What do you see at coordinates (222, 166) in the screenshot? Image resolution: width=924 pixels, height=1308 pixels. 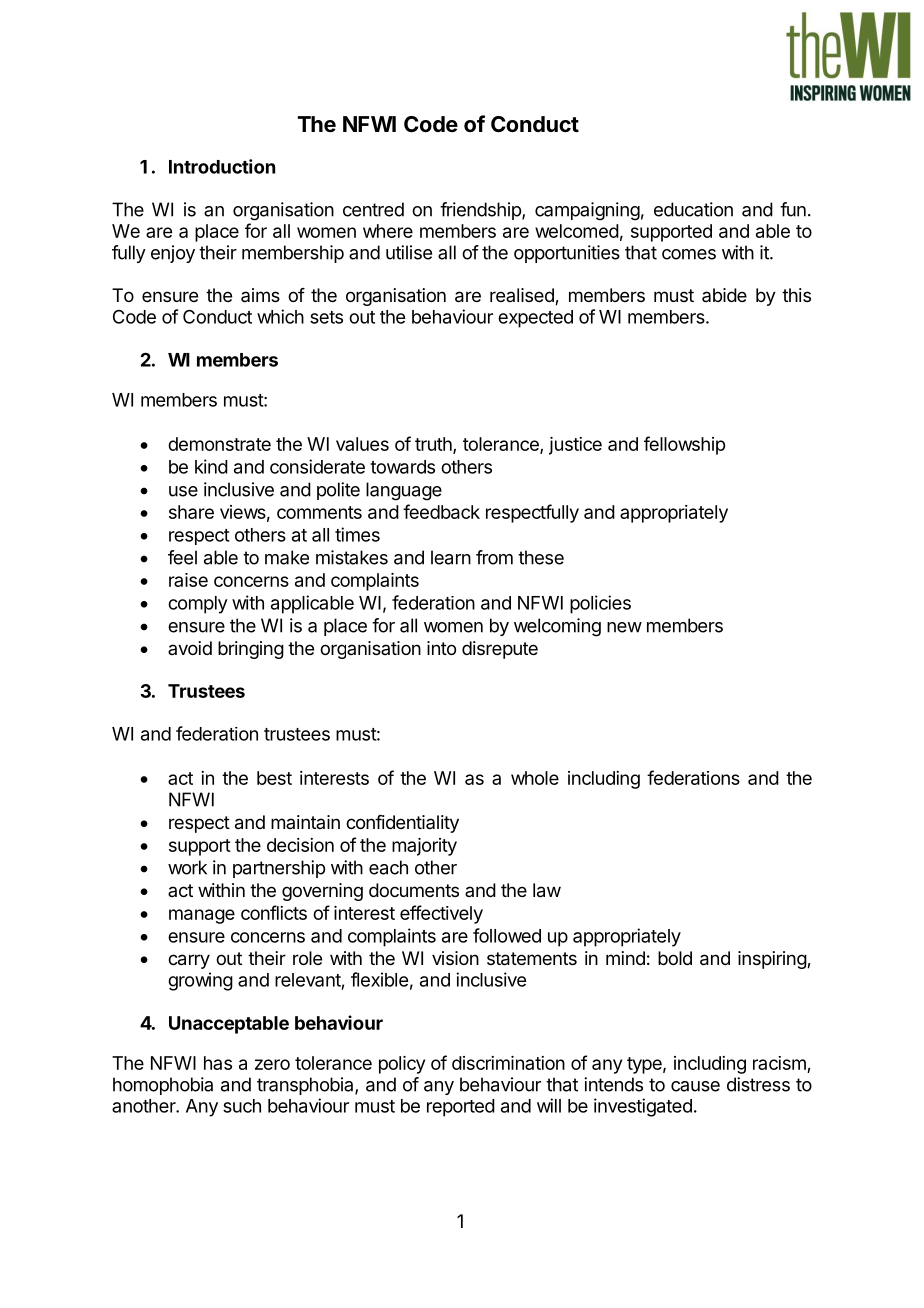 I see `Introduction` at bounding box center [222, 166].
